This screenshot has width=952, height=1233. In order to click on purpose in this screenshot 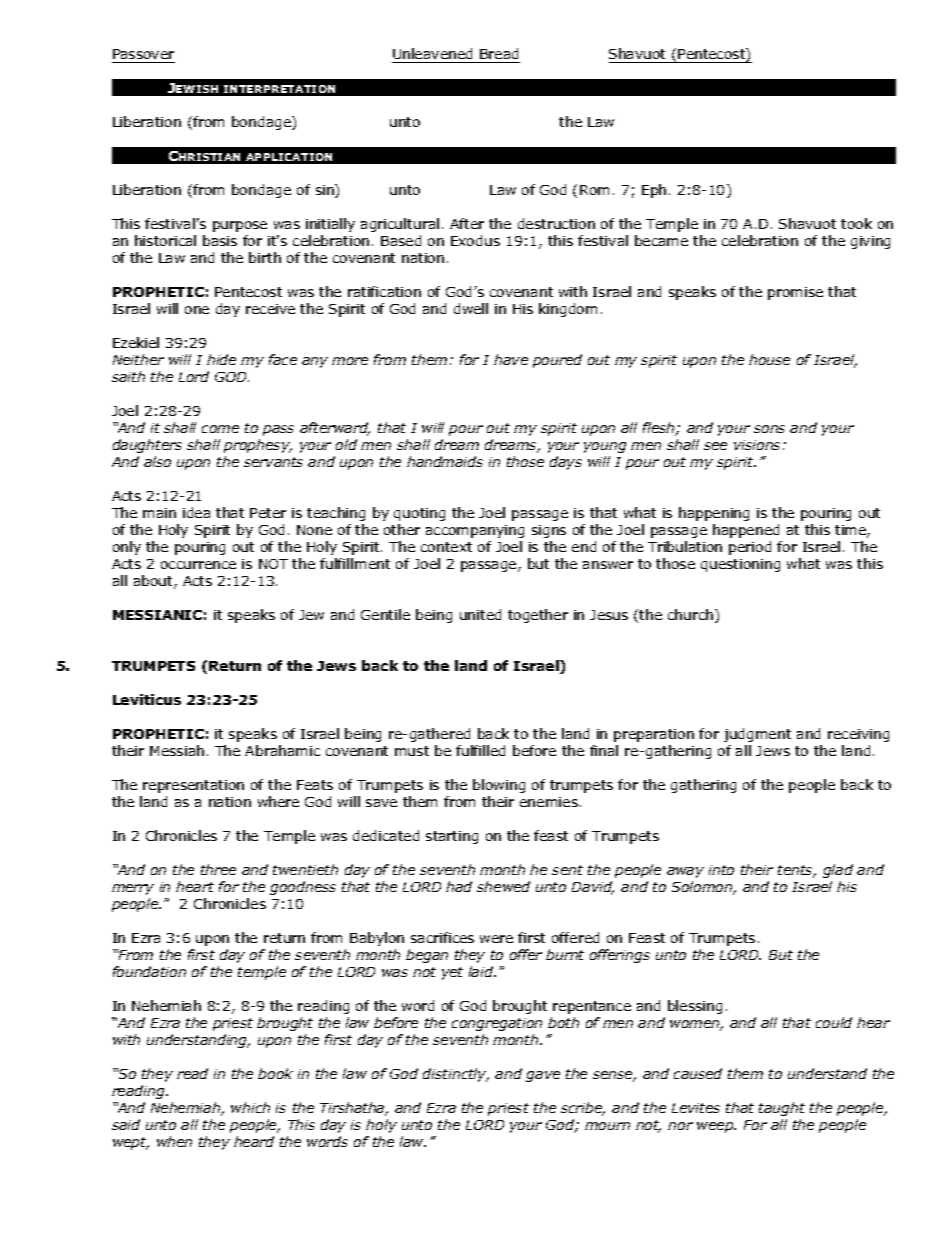, I will do `click(240, 226)`.
